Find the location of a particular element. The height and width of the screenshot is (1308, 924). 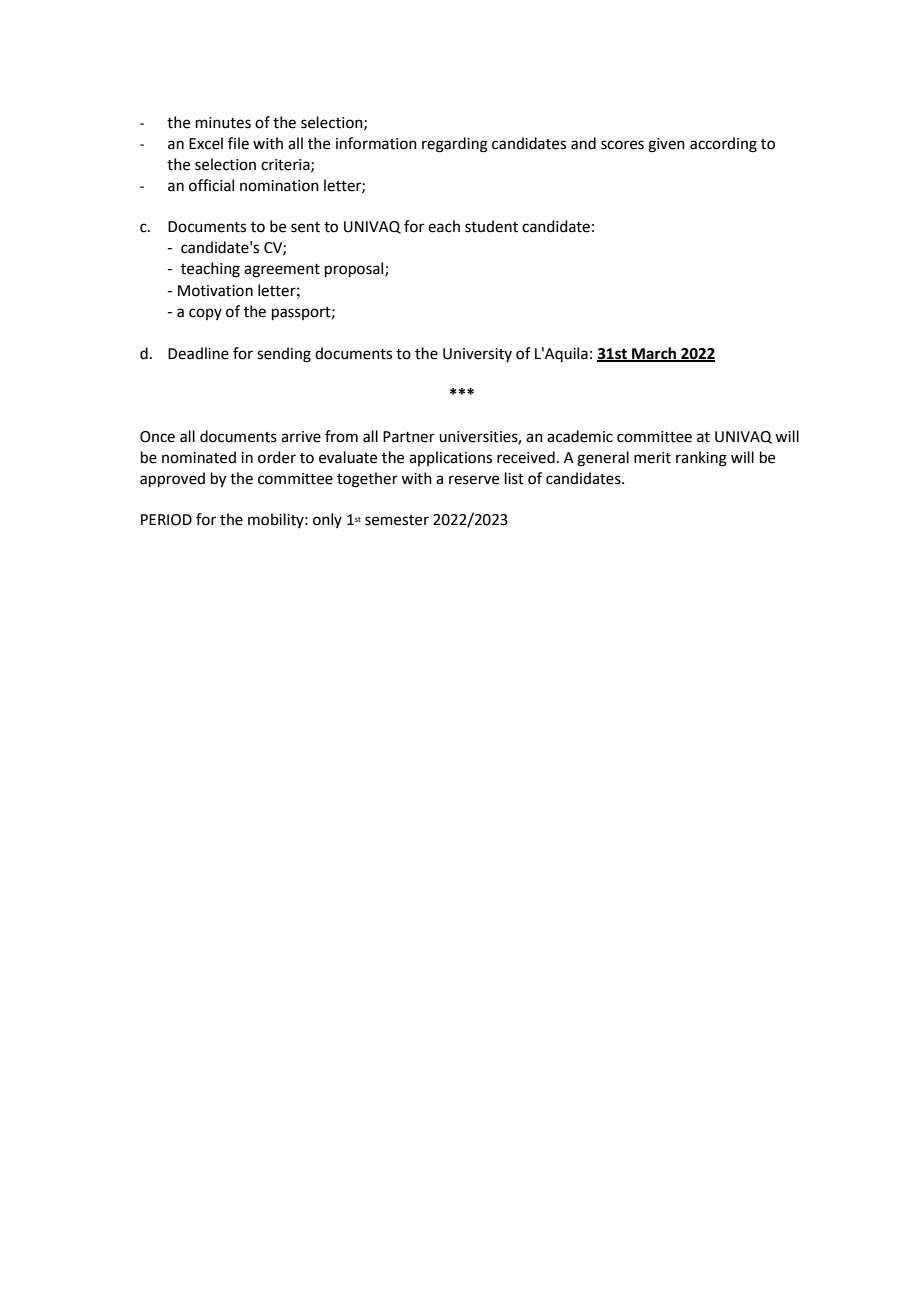

file is located at coordinates (238, 143).
